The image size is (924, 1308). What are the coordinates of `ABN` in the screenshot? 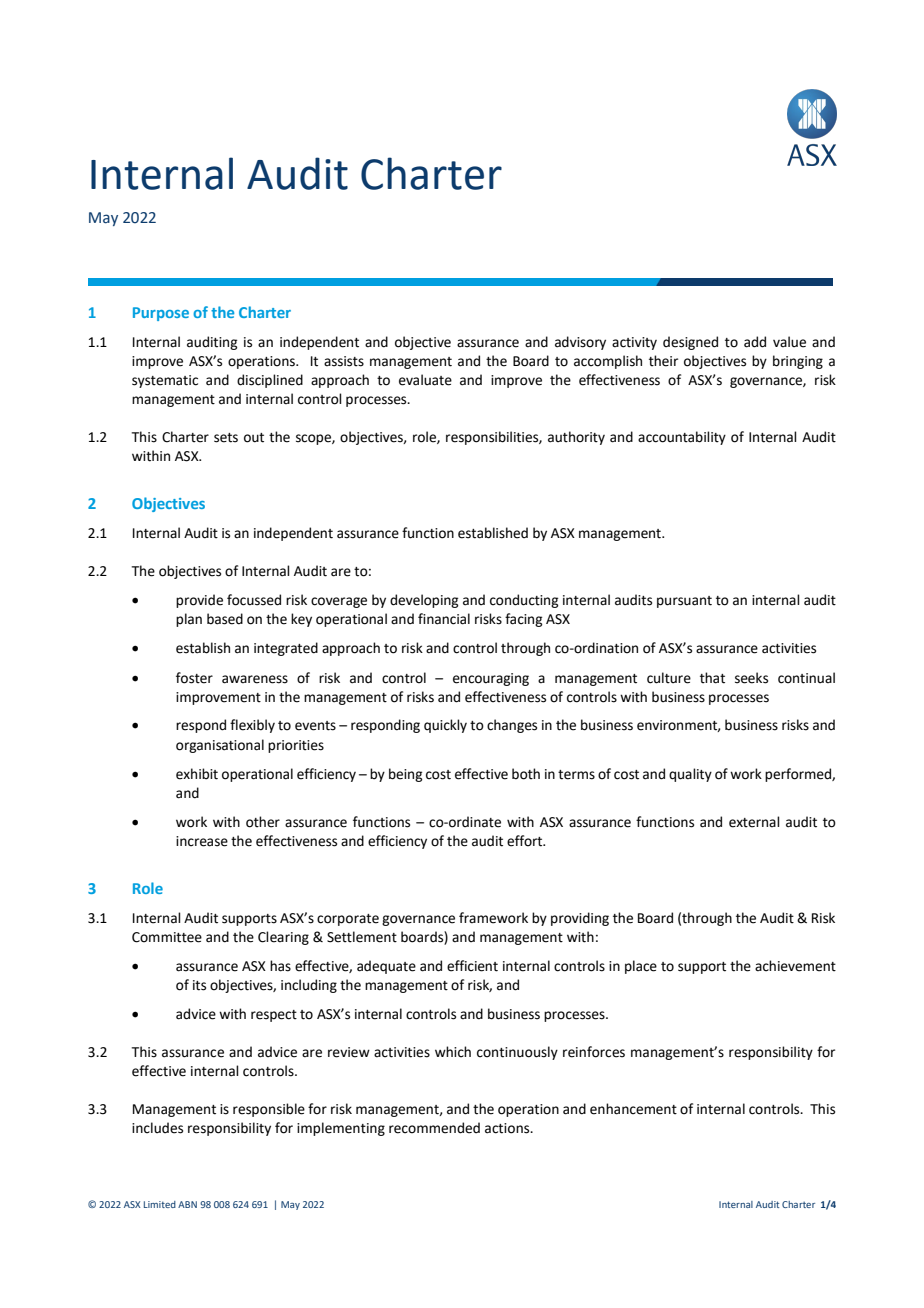 It's located at (187, 1204).
